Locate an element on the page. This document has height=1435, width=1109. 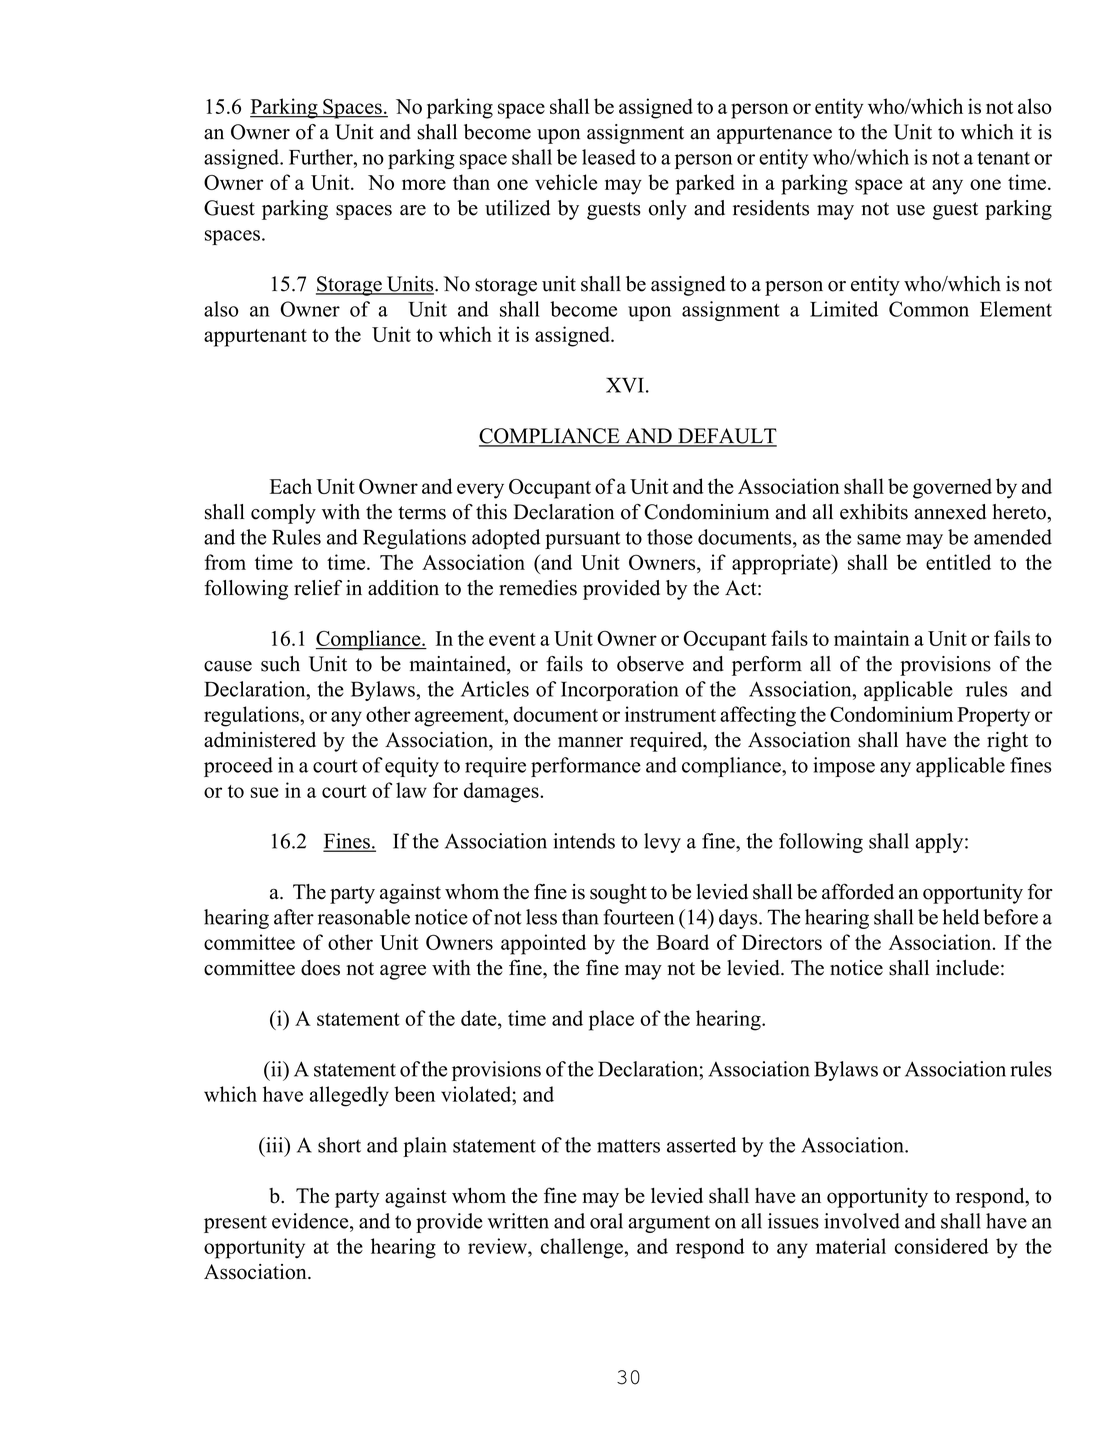
proceed is located at coordinates (238, 767).
